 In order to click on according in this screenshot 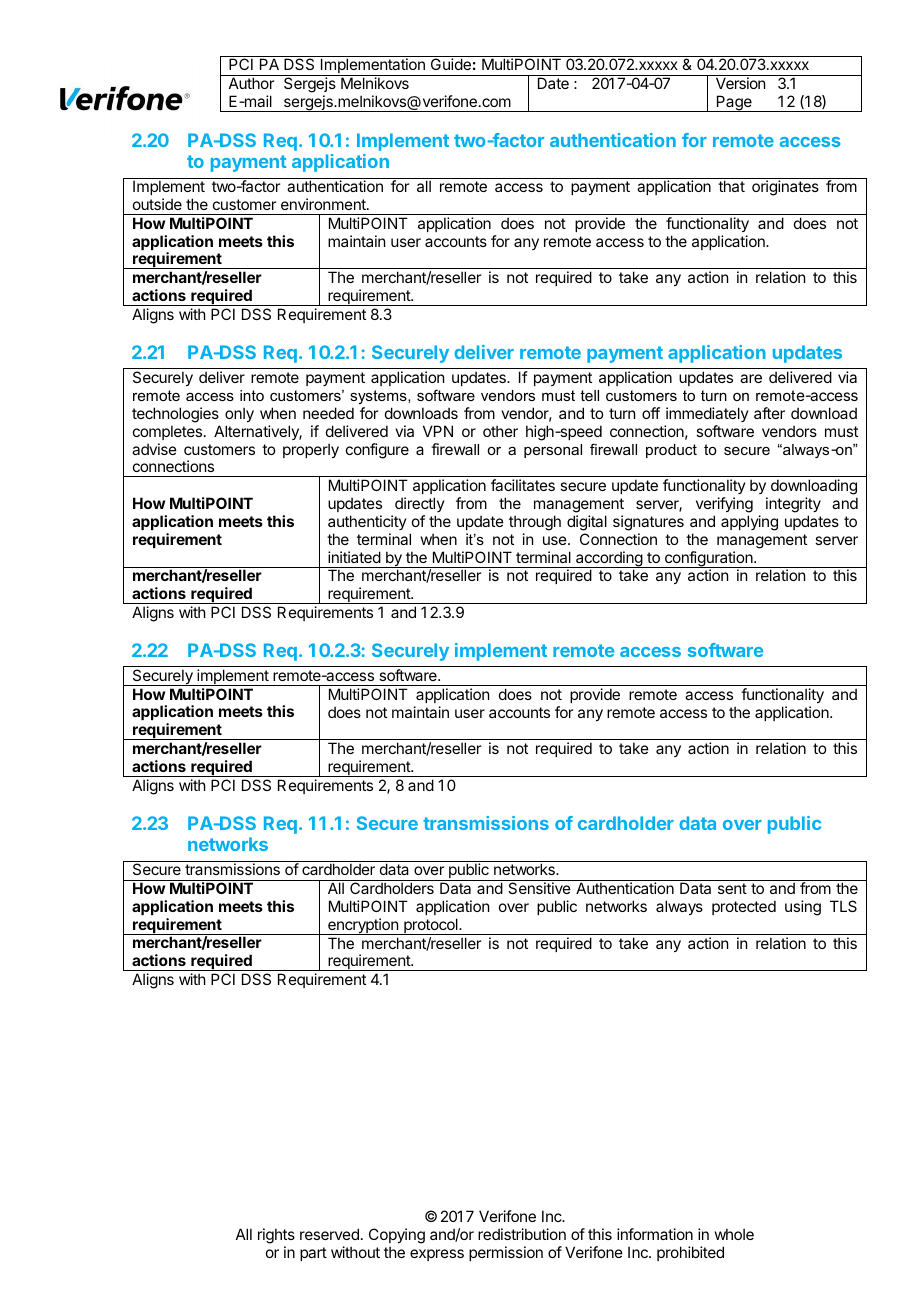, I will do `click(609, 559)`.
